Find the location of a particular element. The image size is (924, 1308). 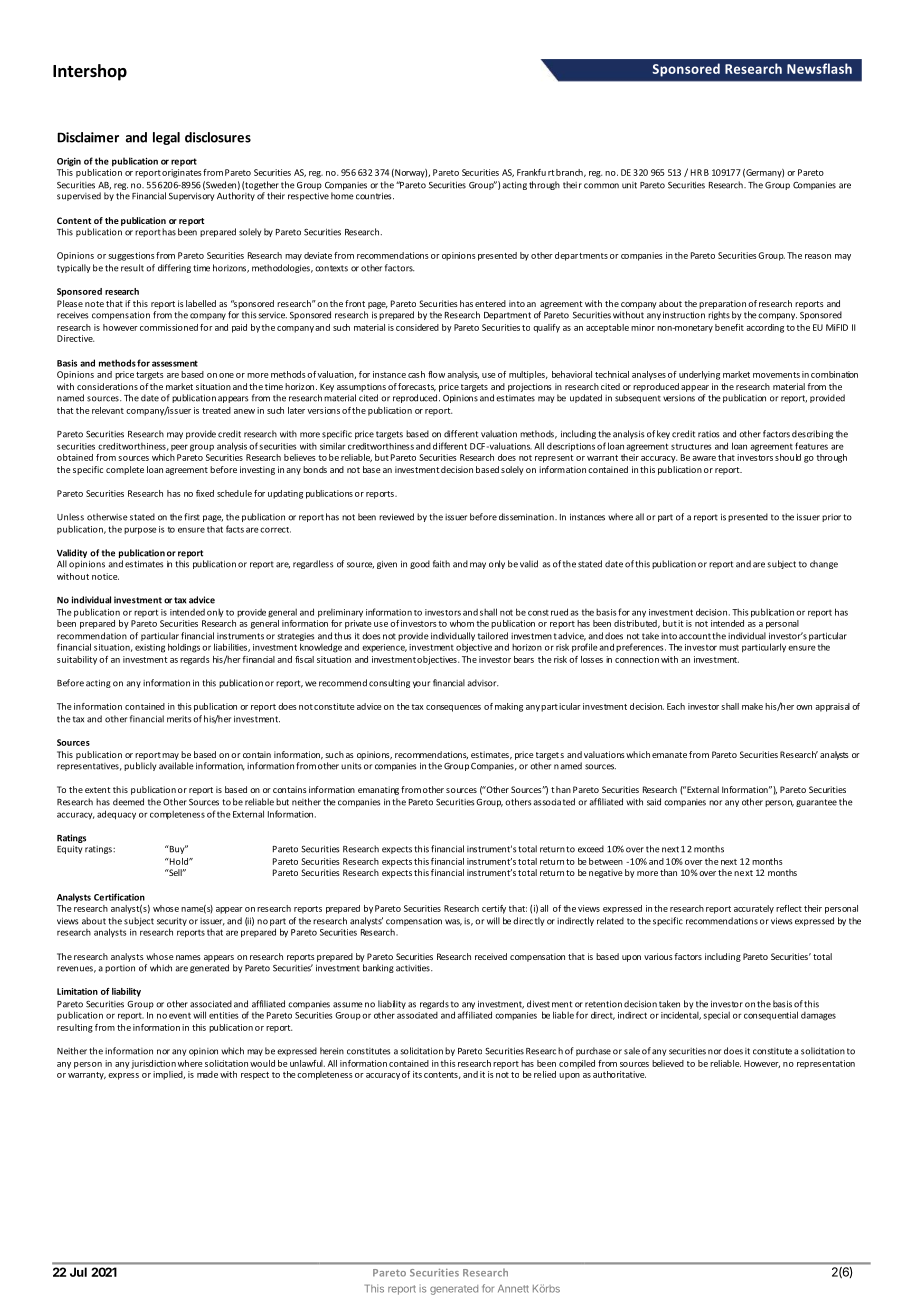

advisor is located at coordinates (483, 683).
